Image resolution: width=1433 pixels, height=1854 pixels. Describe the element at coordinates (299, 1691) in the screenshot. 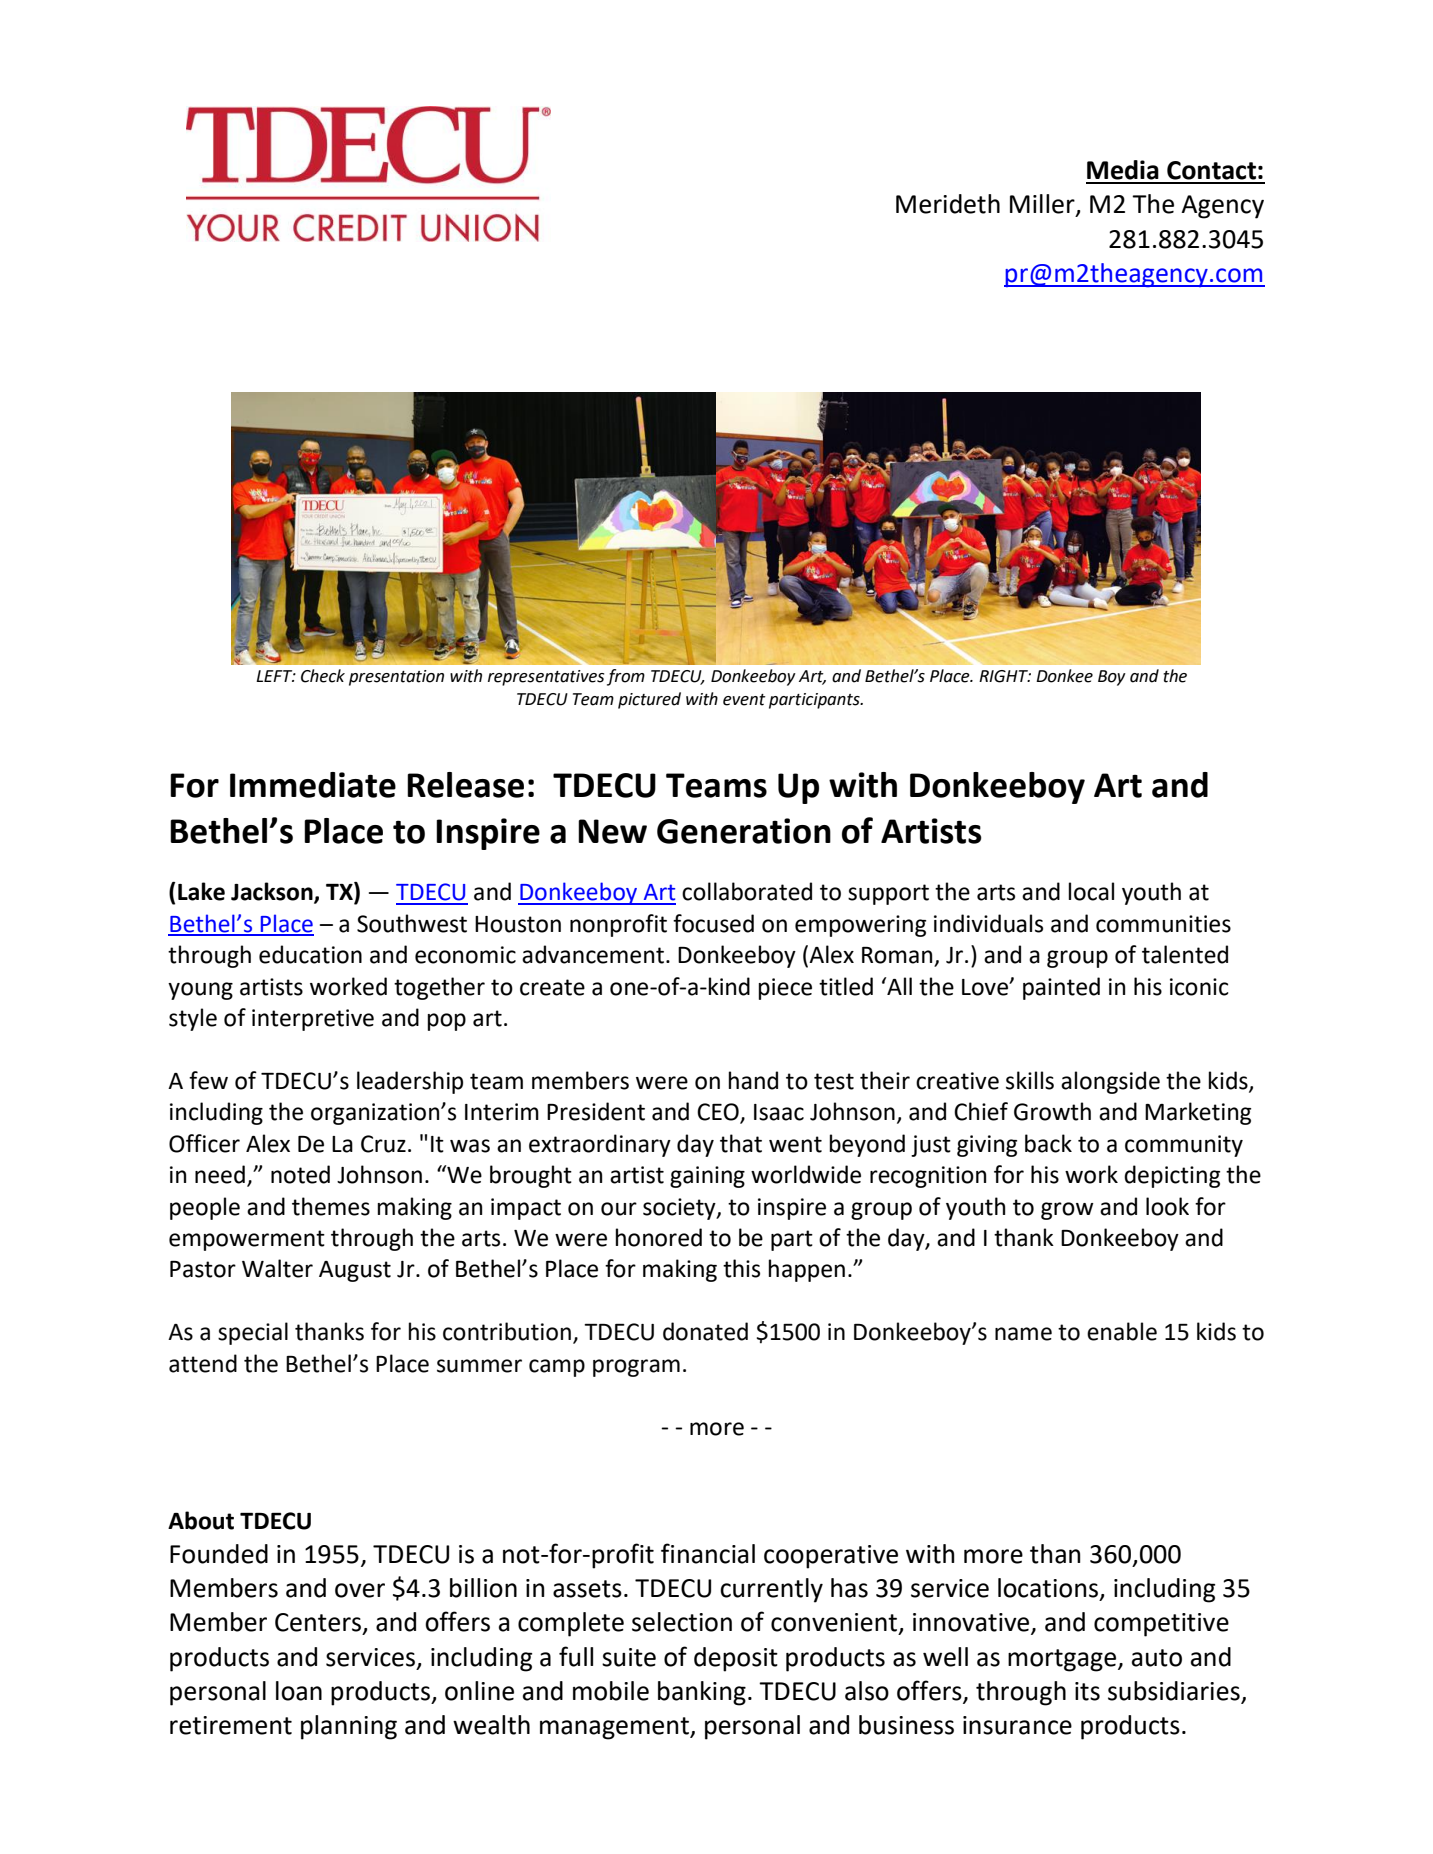

I see `loan` at that location.
